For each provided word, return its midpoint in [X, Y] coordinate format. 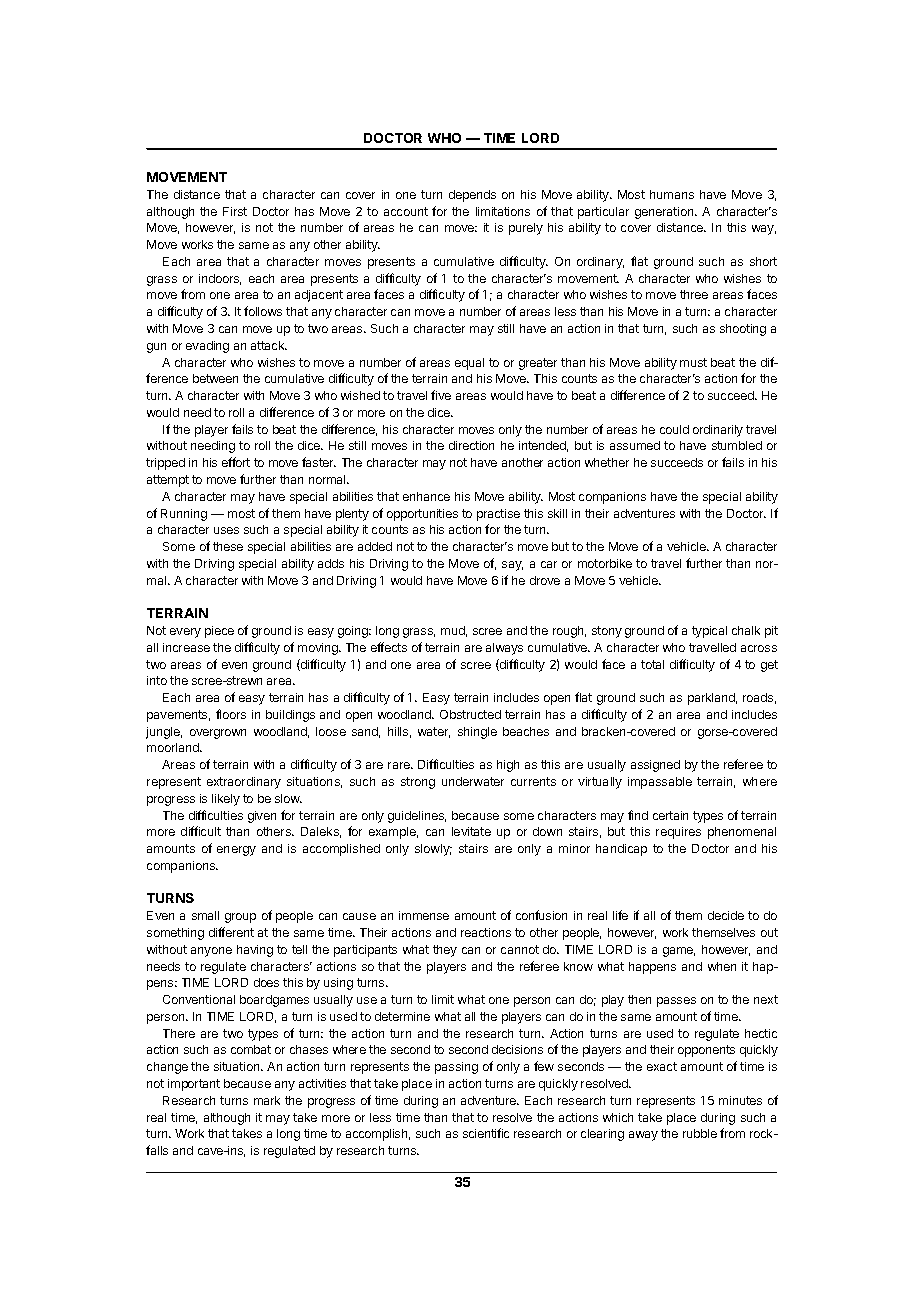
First [235, 211]
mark [267, 1100]
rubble [700, 1133]
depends [472, 196]
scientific [486, 1133]
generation [665, 213]
